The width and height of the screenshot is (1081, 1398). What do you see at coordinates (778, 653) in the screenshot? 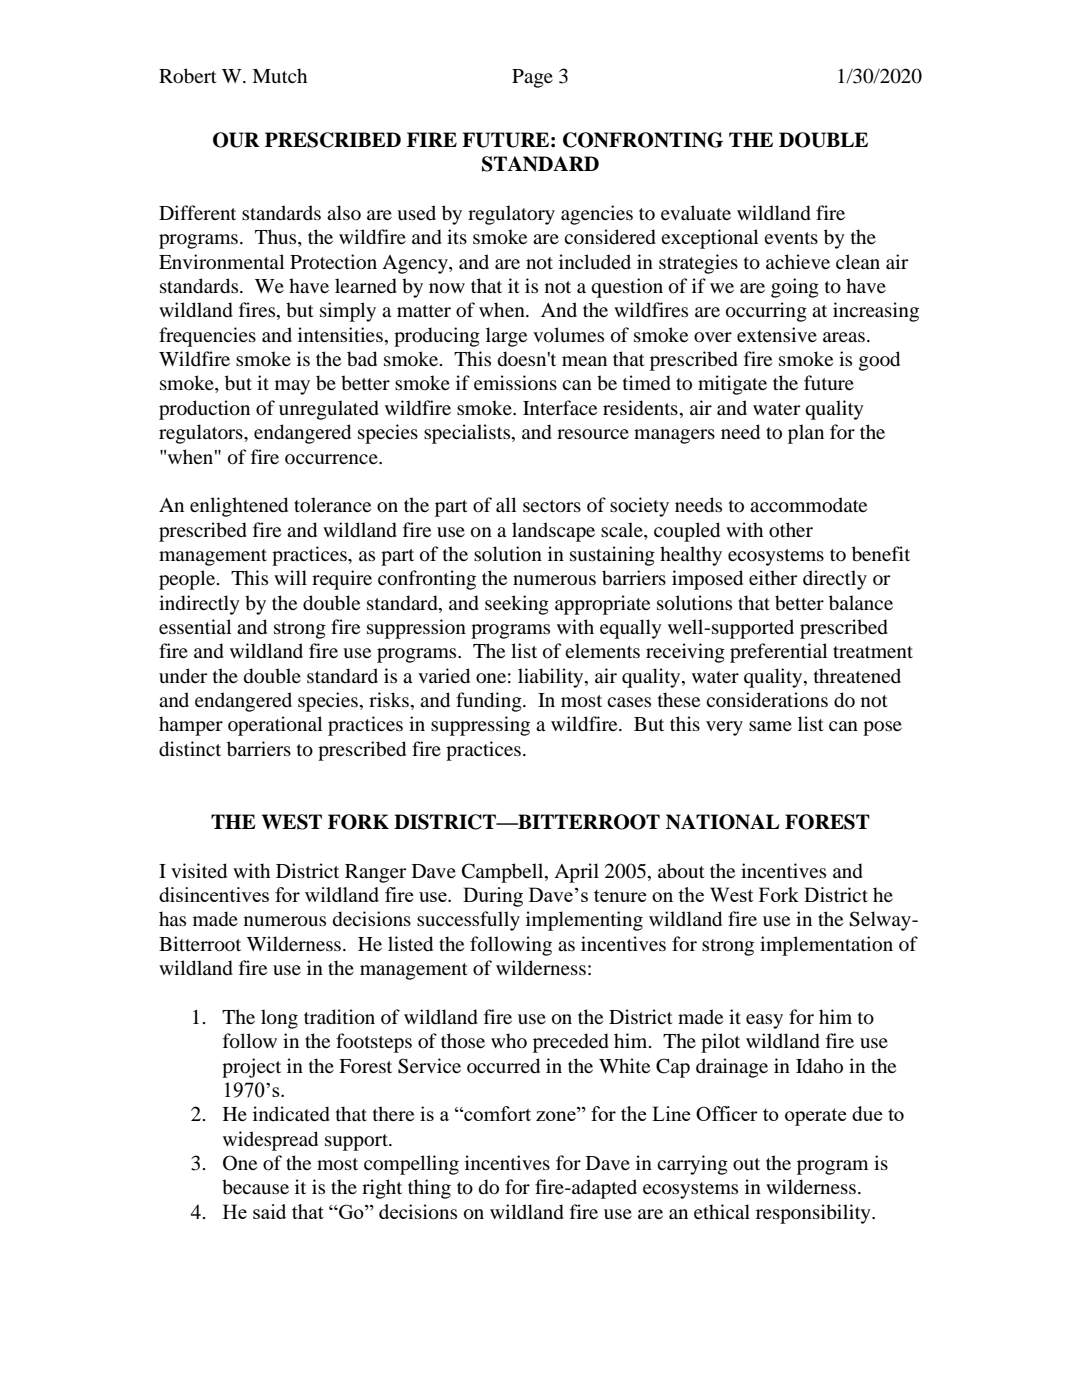
I see `preferential` at bounding box center [778, 653].
